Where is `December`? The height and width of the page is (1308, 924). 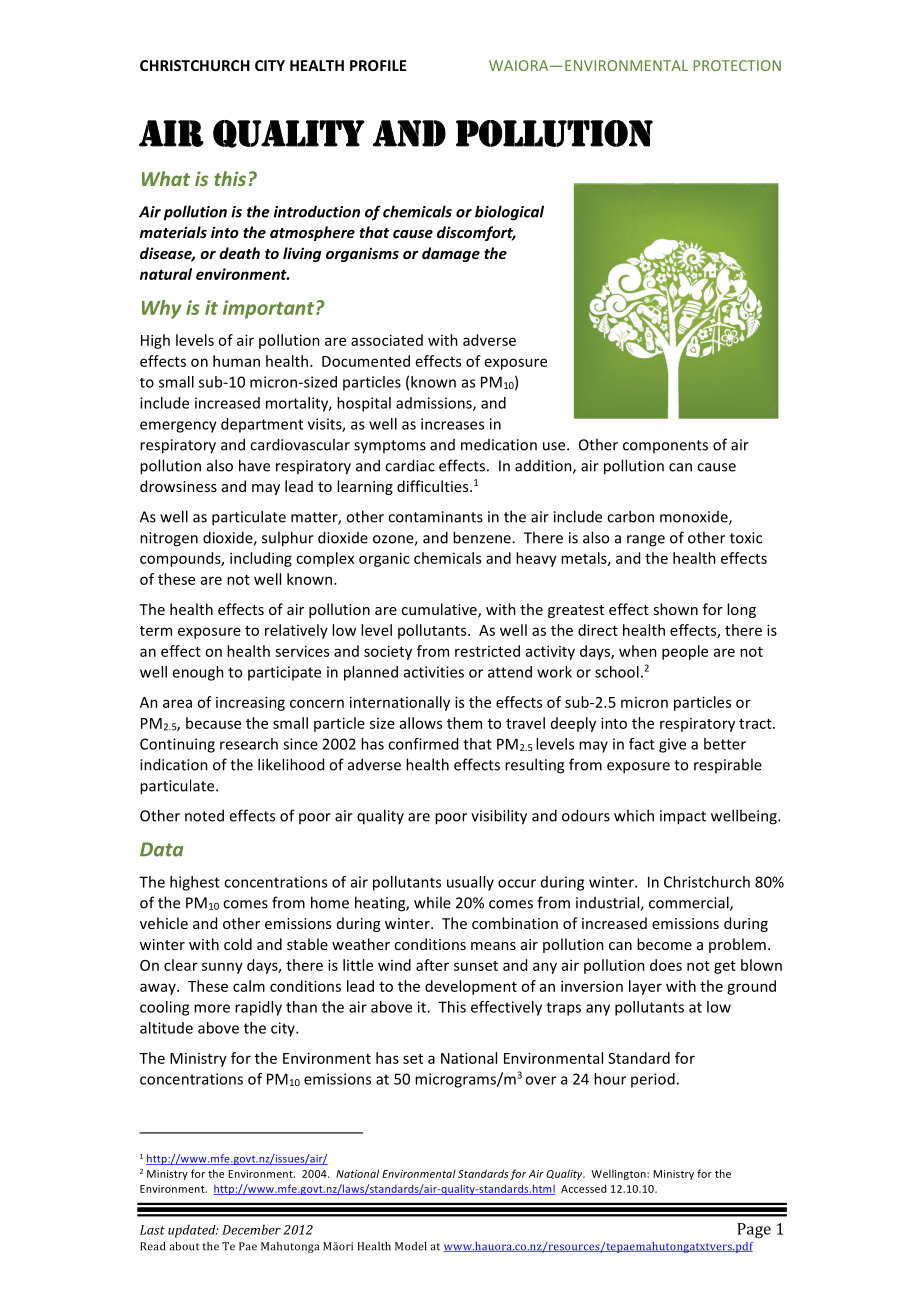 December is located at coordinates (251, 1229).
